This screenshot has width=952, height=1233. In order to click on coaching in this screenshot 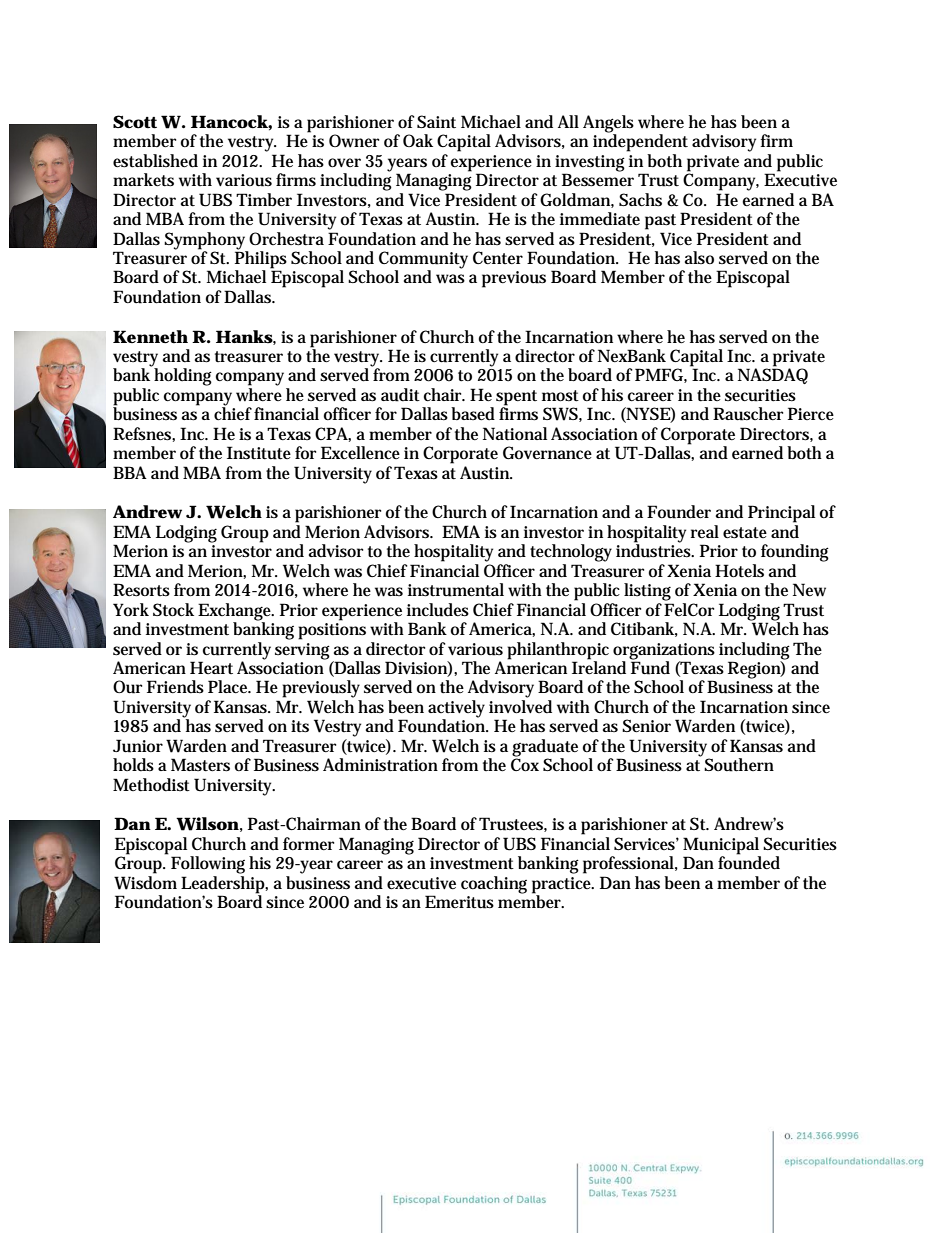, I will do `click(494, 885)`.
